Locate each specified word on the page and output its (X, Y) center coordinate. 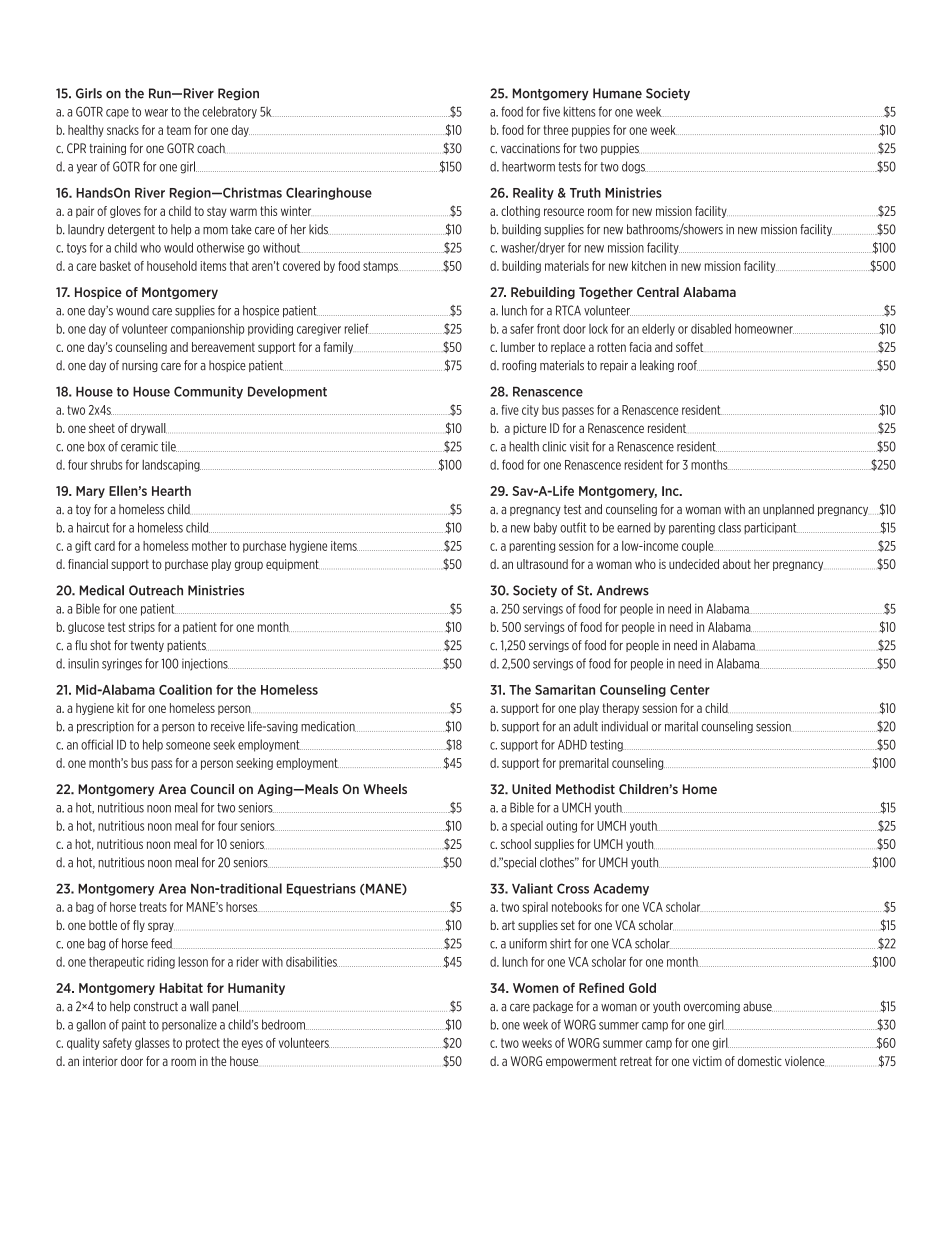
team (179, 130)
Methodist (585, 789)
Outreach (156, 590)
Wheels (385, 789)
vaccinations (530, 148)
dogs (634, 167)
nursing (140, 366)
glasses (152, 1043)
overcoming (712, 1007)
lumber (518, 347)
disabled (711, 328)
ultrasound (542, 564)
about (737, 564)
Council (212, 789)
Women (535, 988)
